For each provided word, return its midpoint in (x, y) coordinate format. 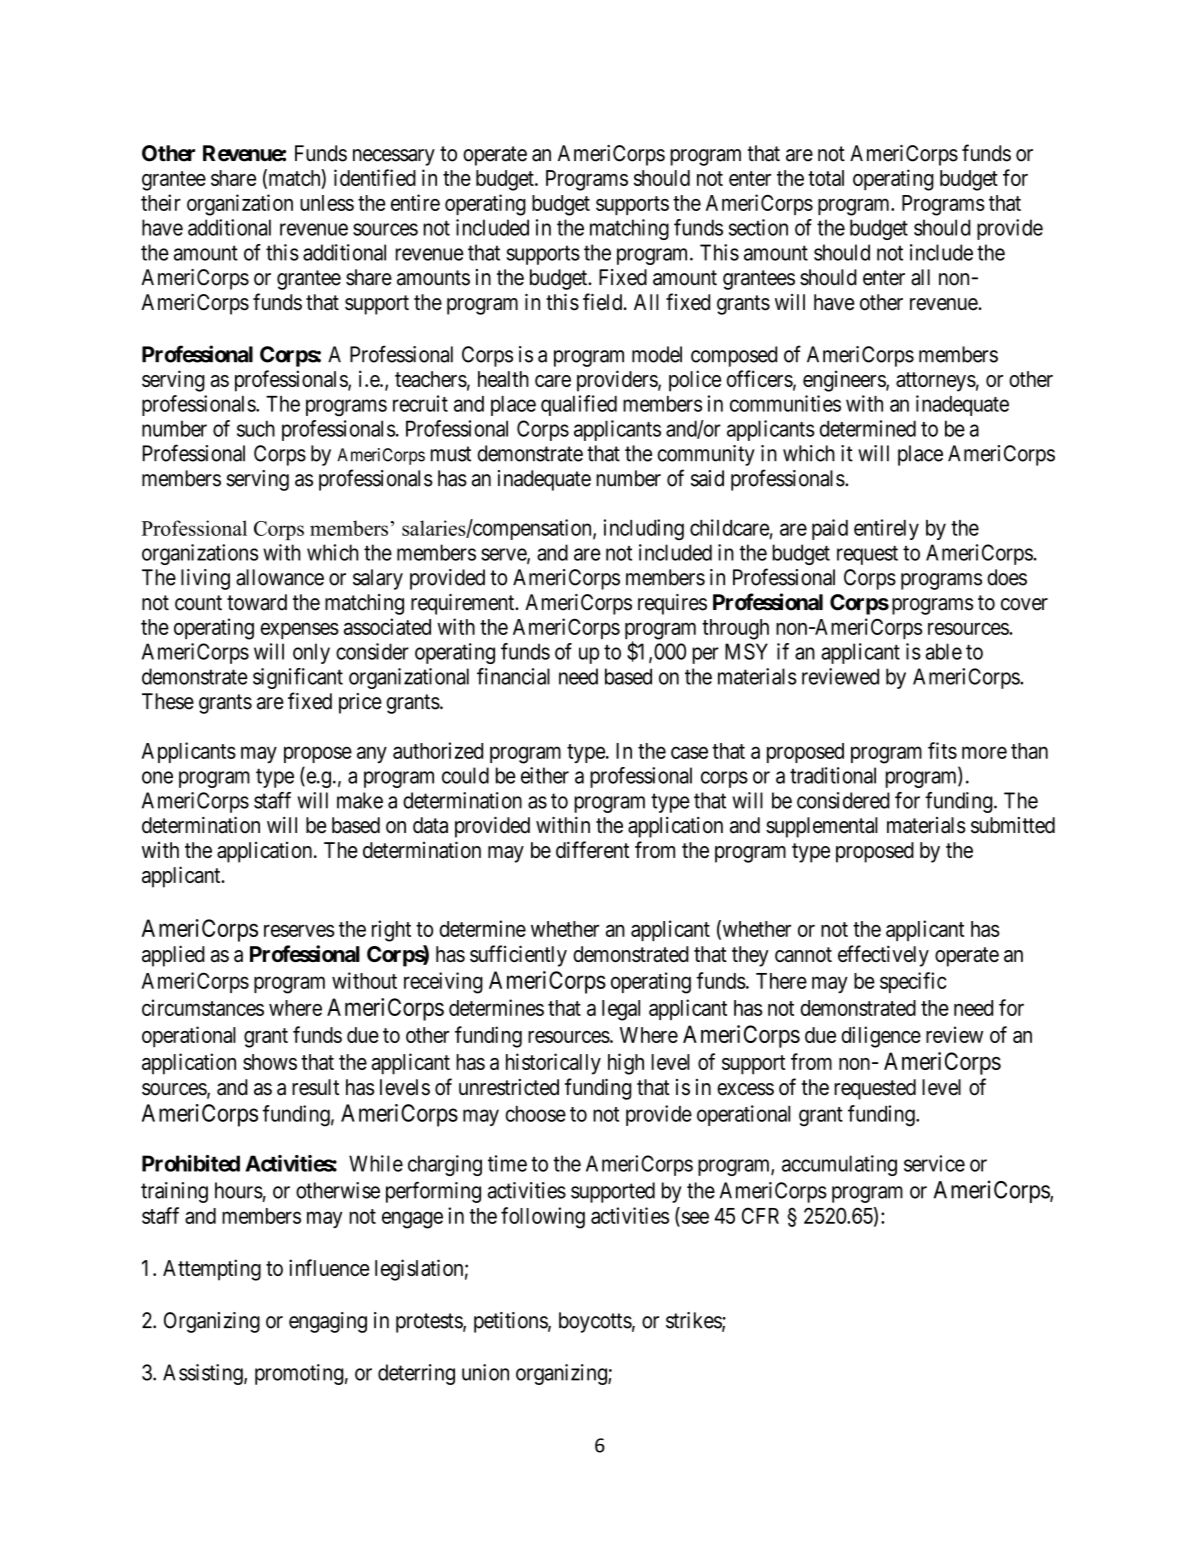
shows (270, 1062)
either (545, 775)
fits (942, 750)
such (256, 428)
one (157, 777)
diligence (881, 1037)
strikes (694, 1321)
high (626, 1064)
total (826, 178)
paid (830, 529)
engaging (328, 1322)
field (604, 302)
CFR (760, 1215)
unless (327, 203)
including (644, 530)
